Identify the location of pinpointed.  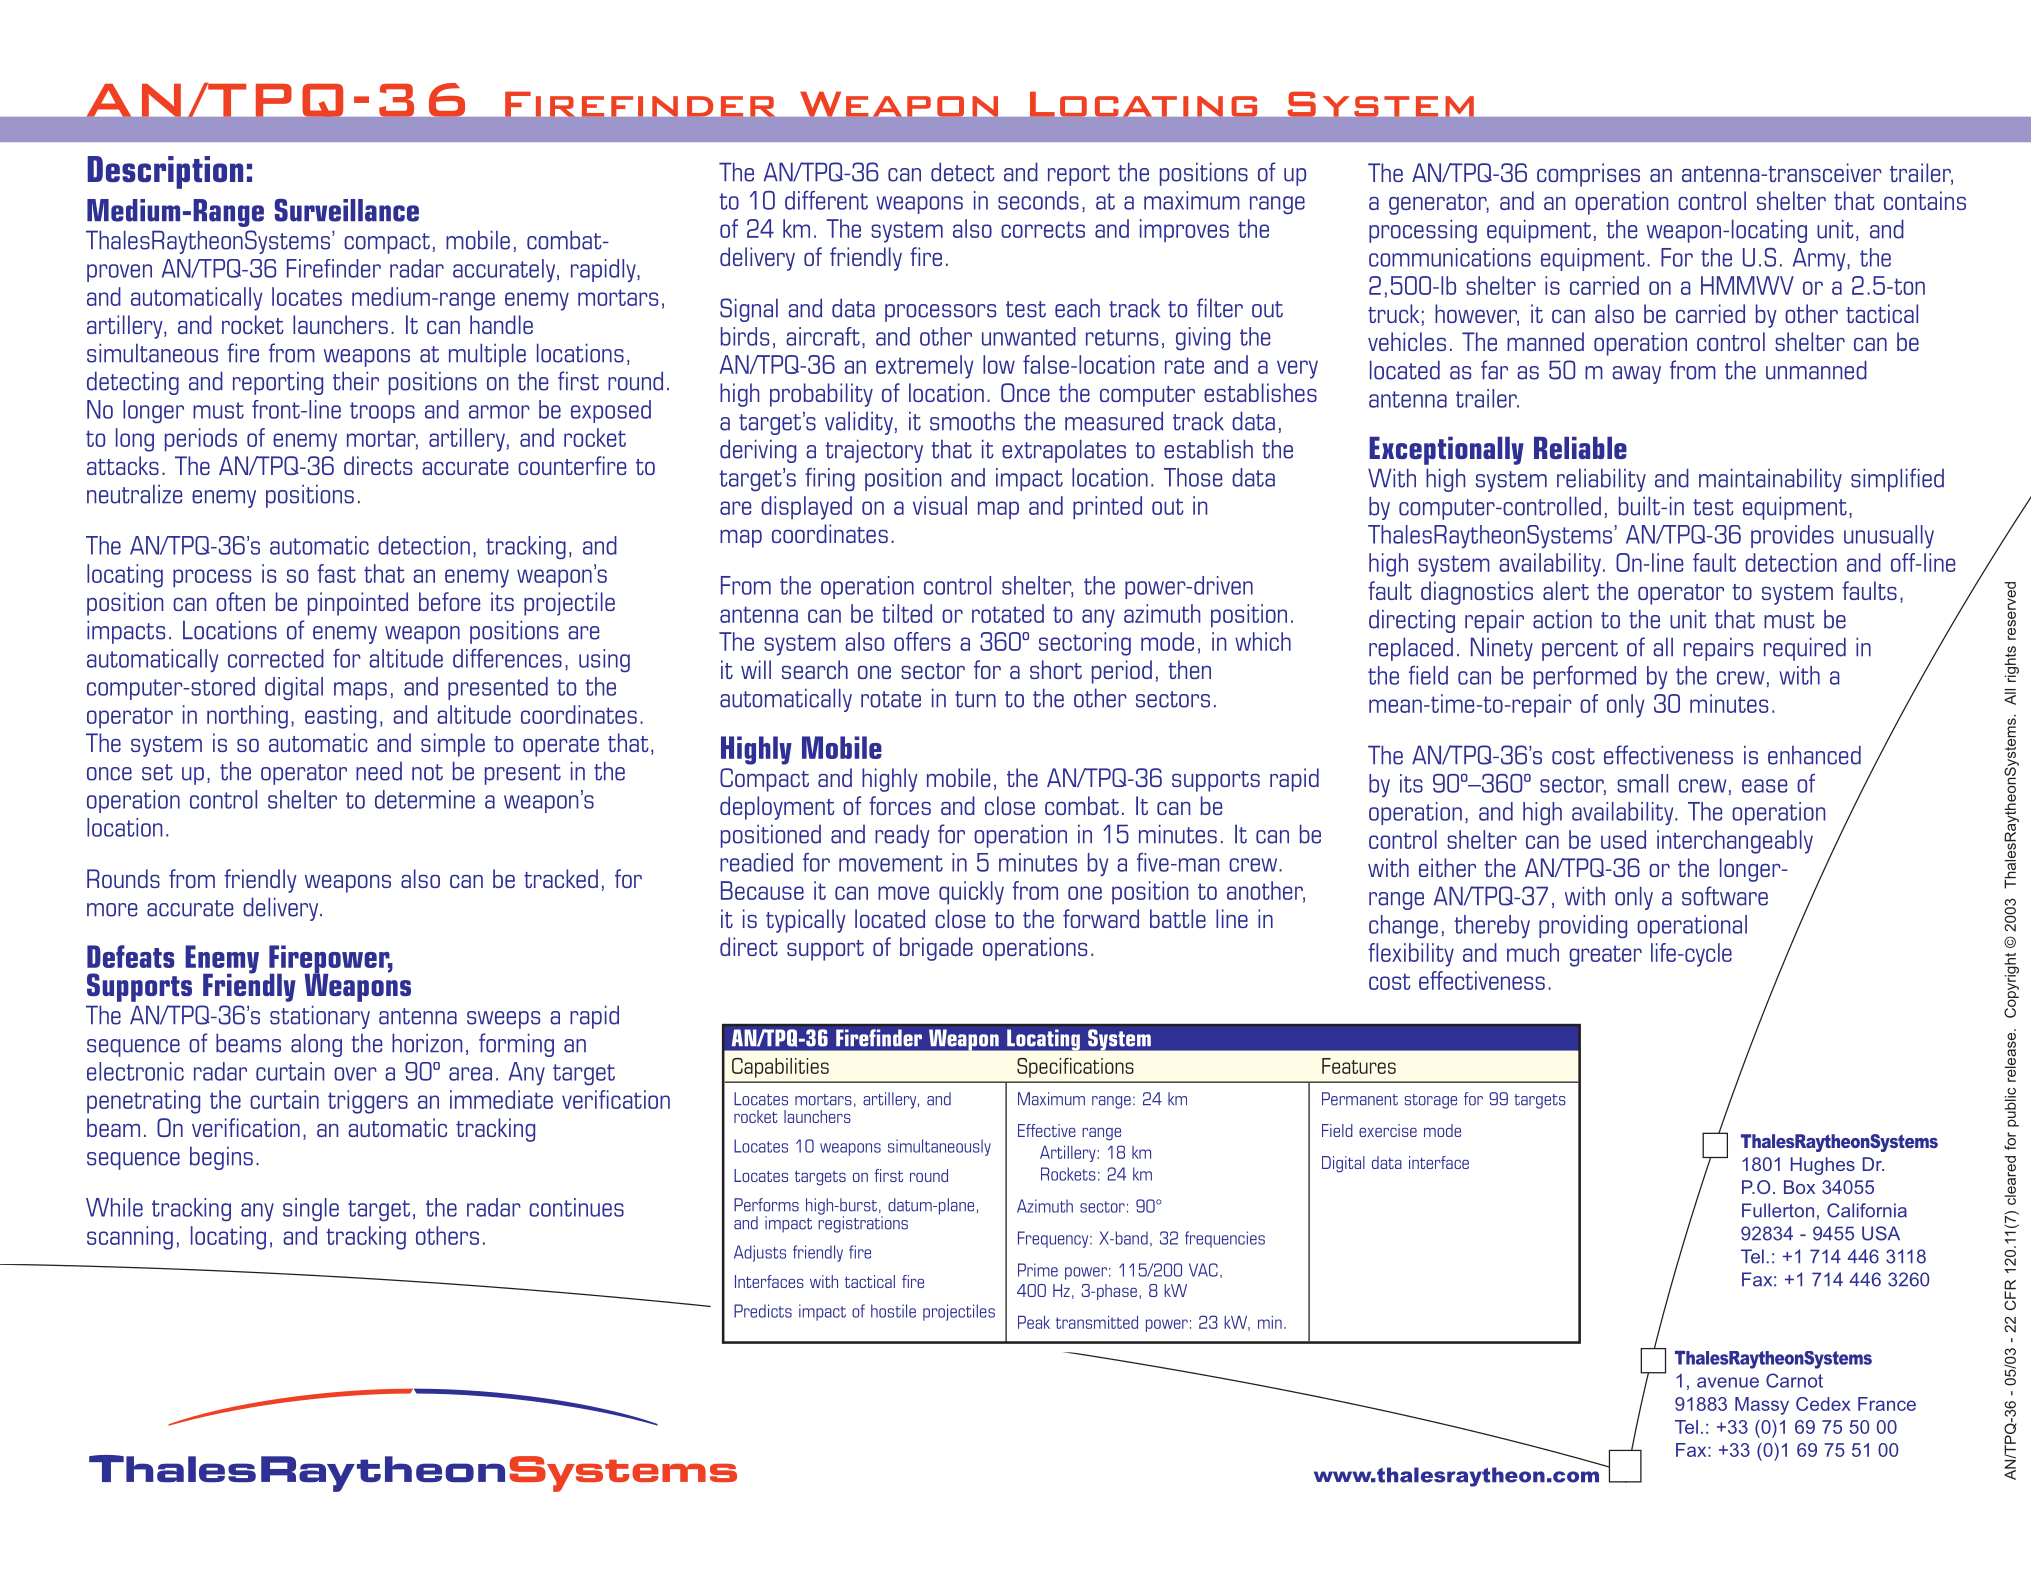
(358, 604).
